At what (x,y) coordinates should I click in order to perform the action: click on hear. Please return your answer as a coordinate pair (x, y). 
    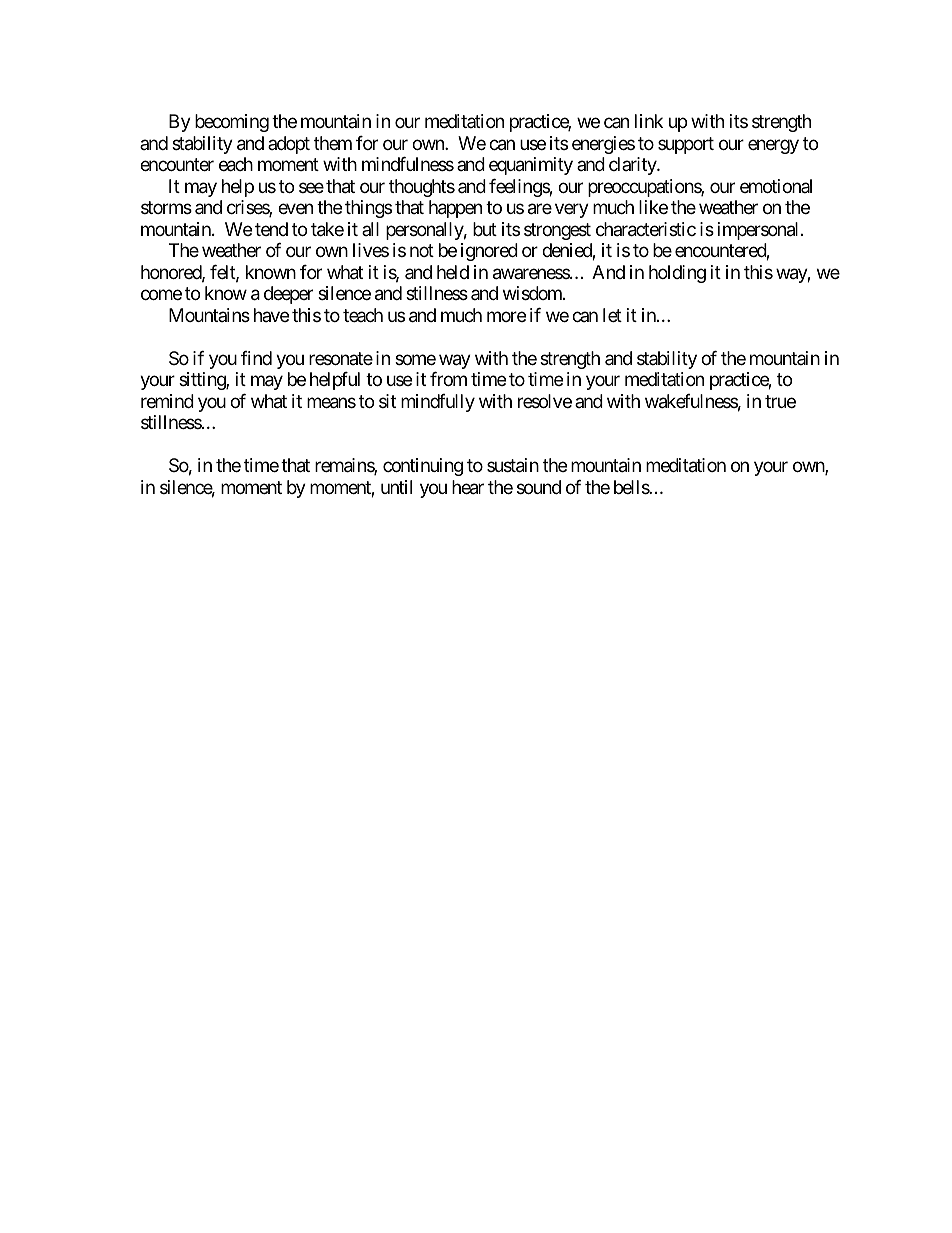
    Looking at the image, I should click on (468, 487).
